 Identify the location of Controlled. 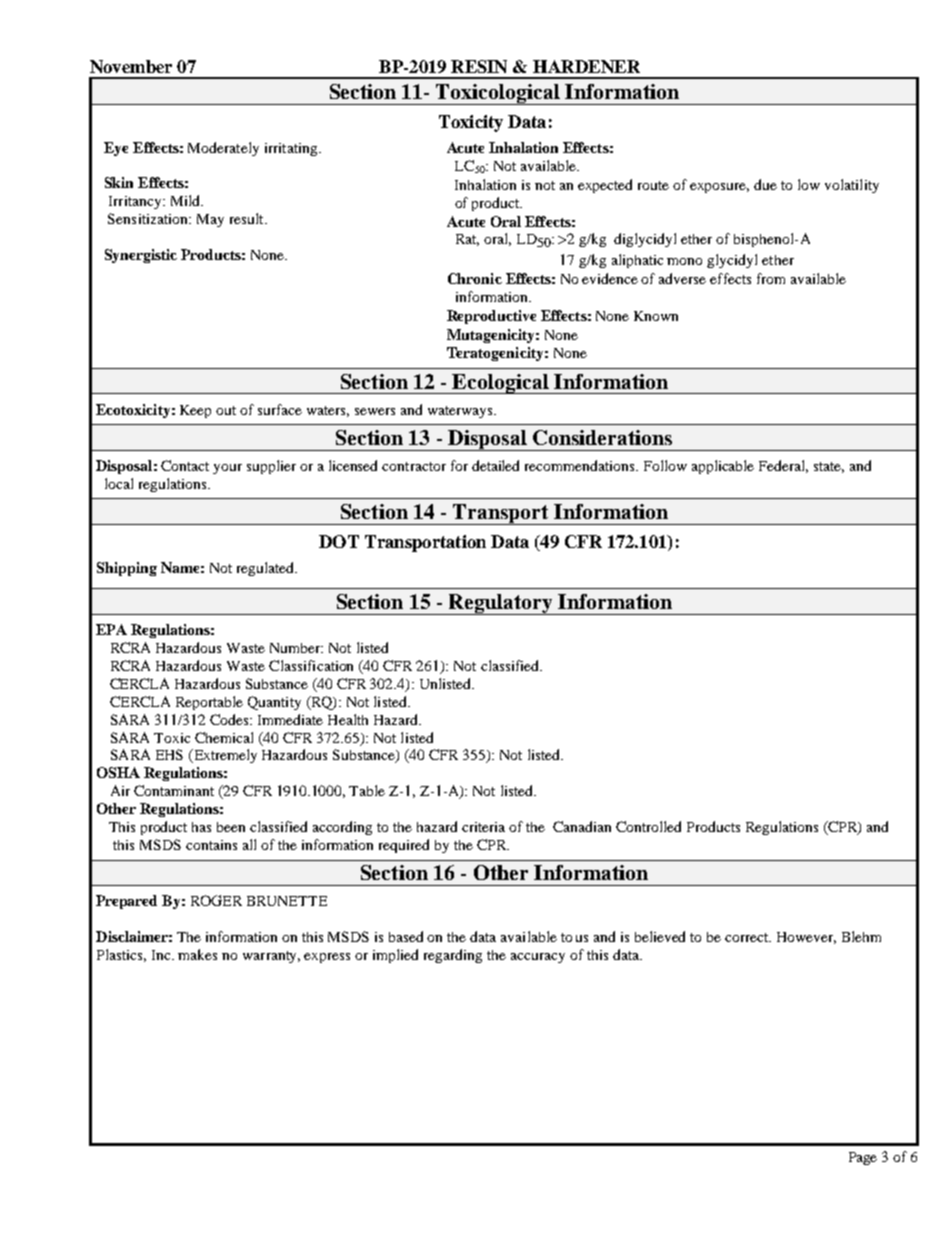
(648, 826).
